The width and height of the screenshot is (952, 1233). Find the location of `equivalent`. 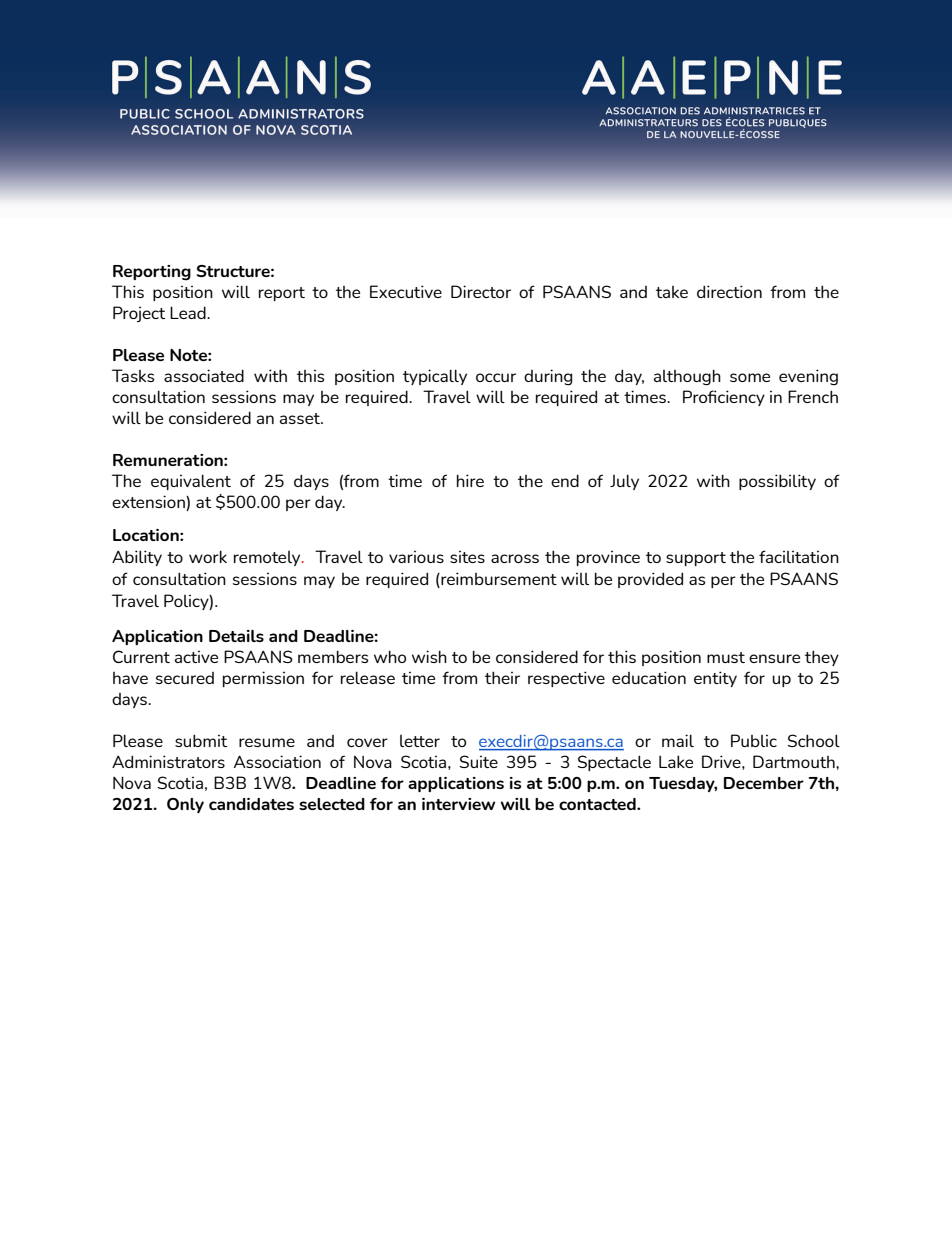

equivalent is located at coordinates (191, 482).
